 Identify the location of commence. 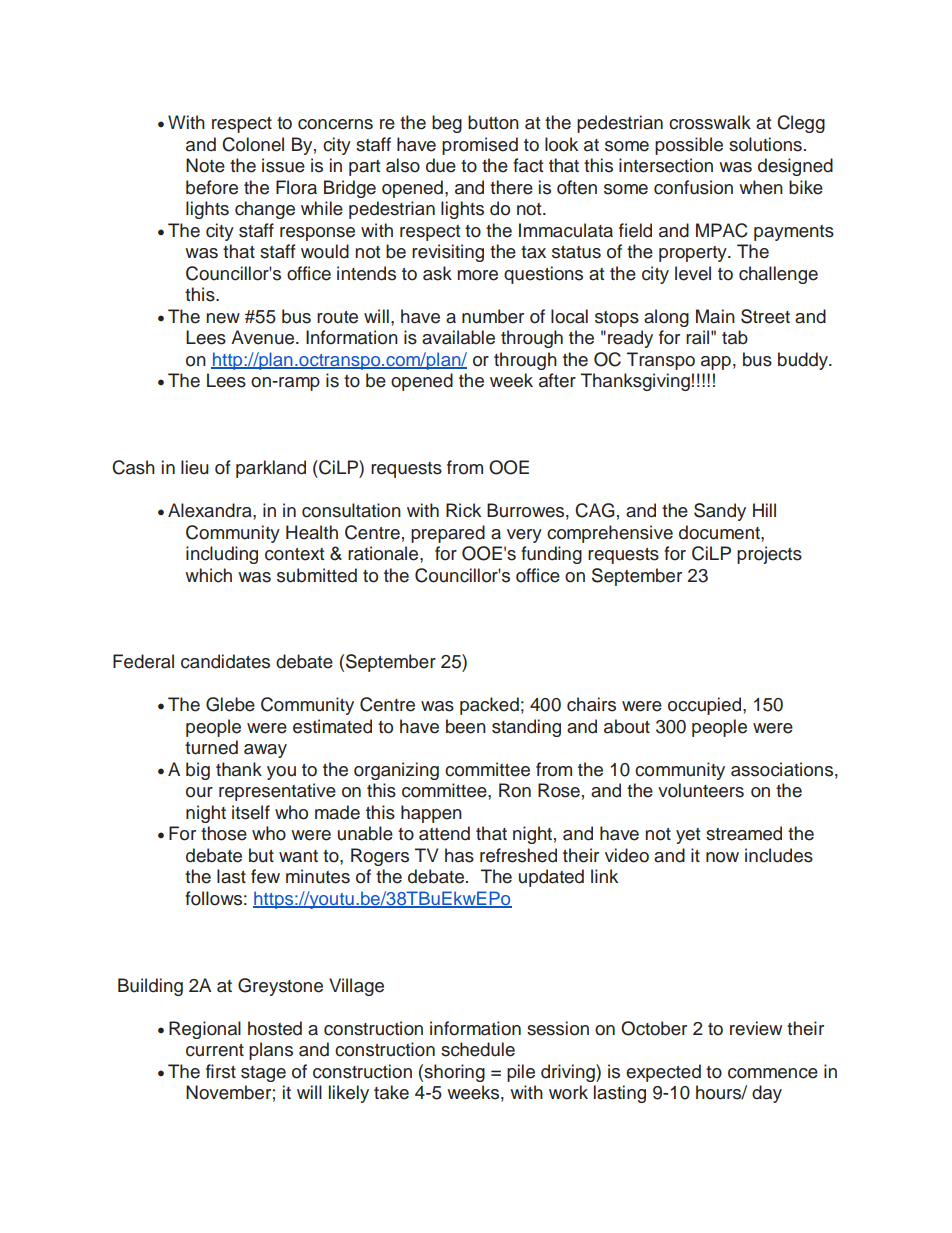
(773, 1073).
